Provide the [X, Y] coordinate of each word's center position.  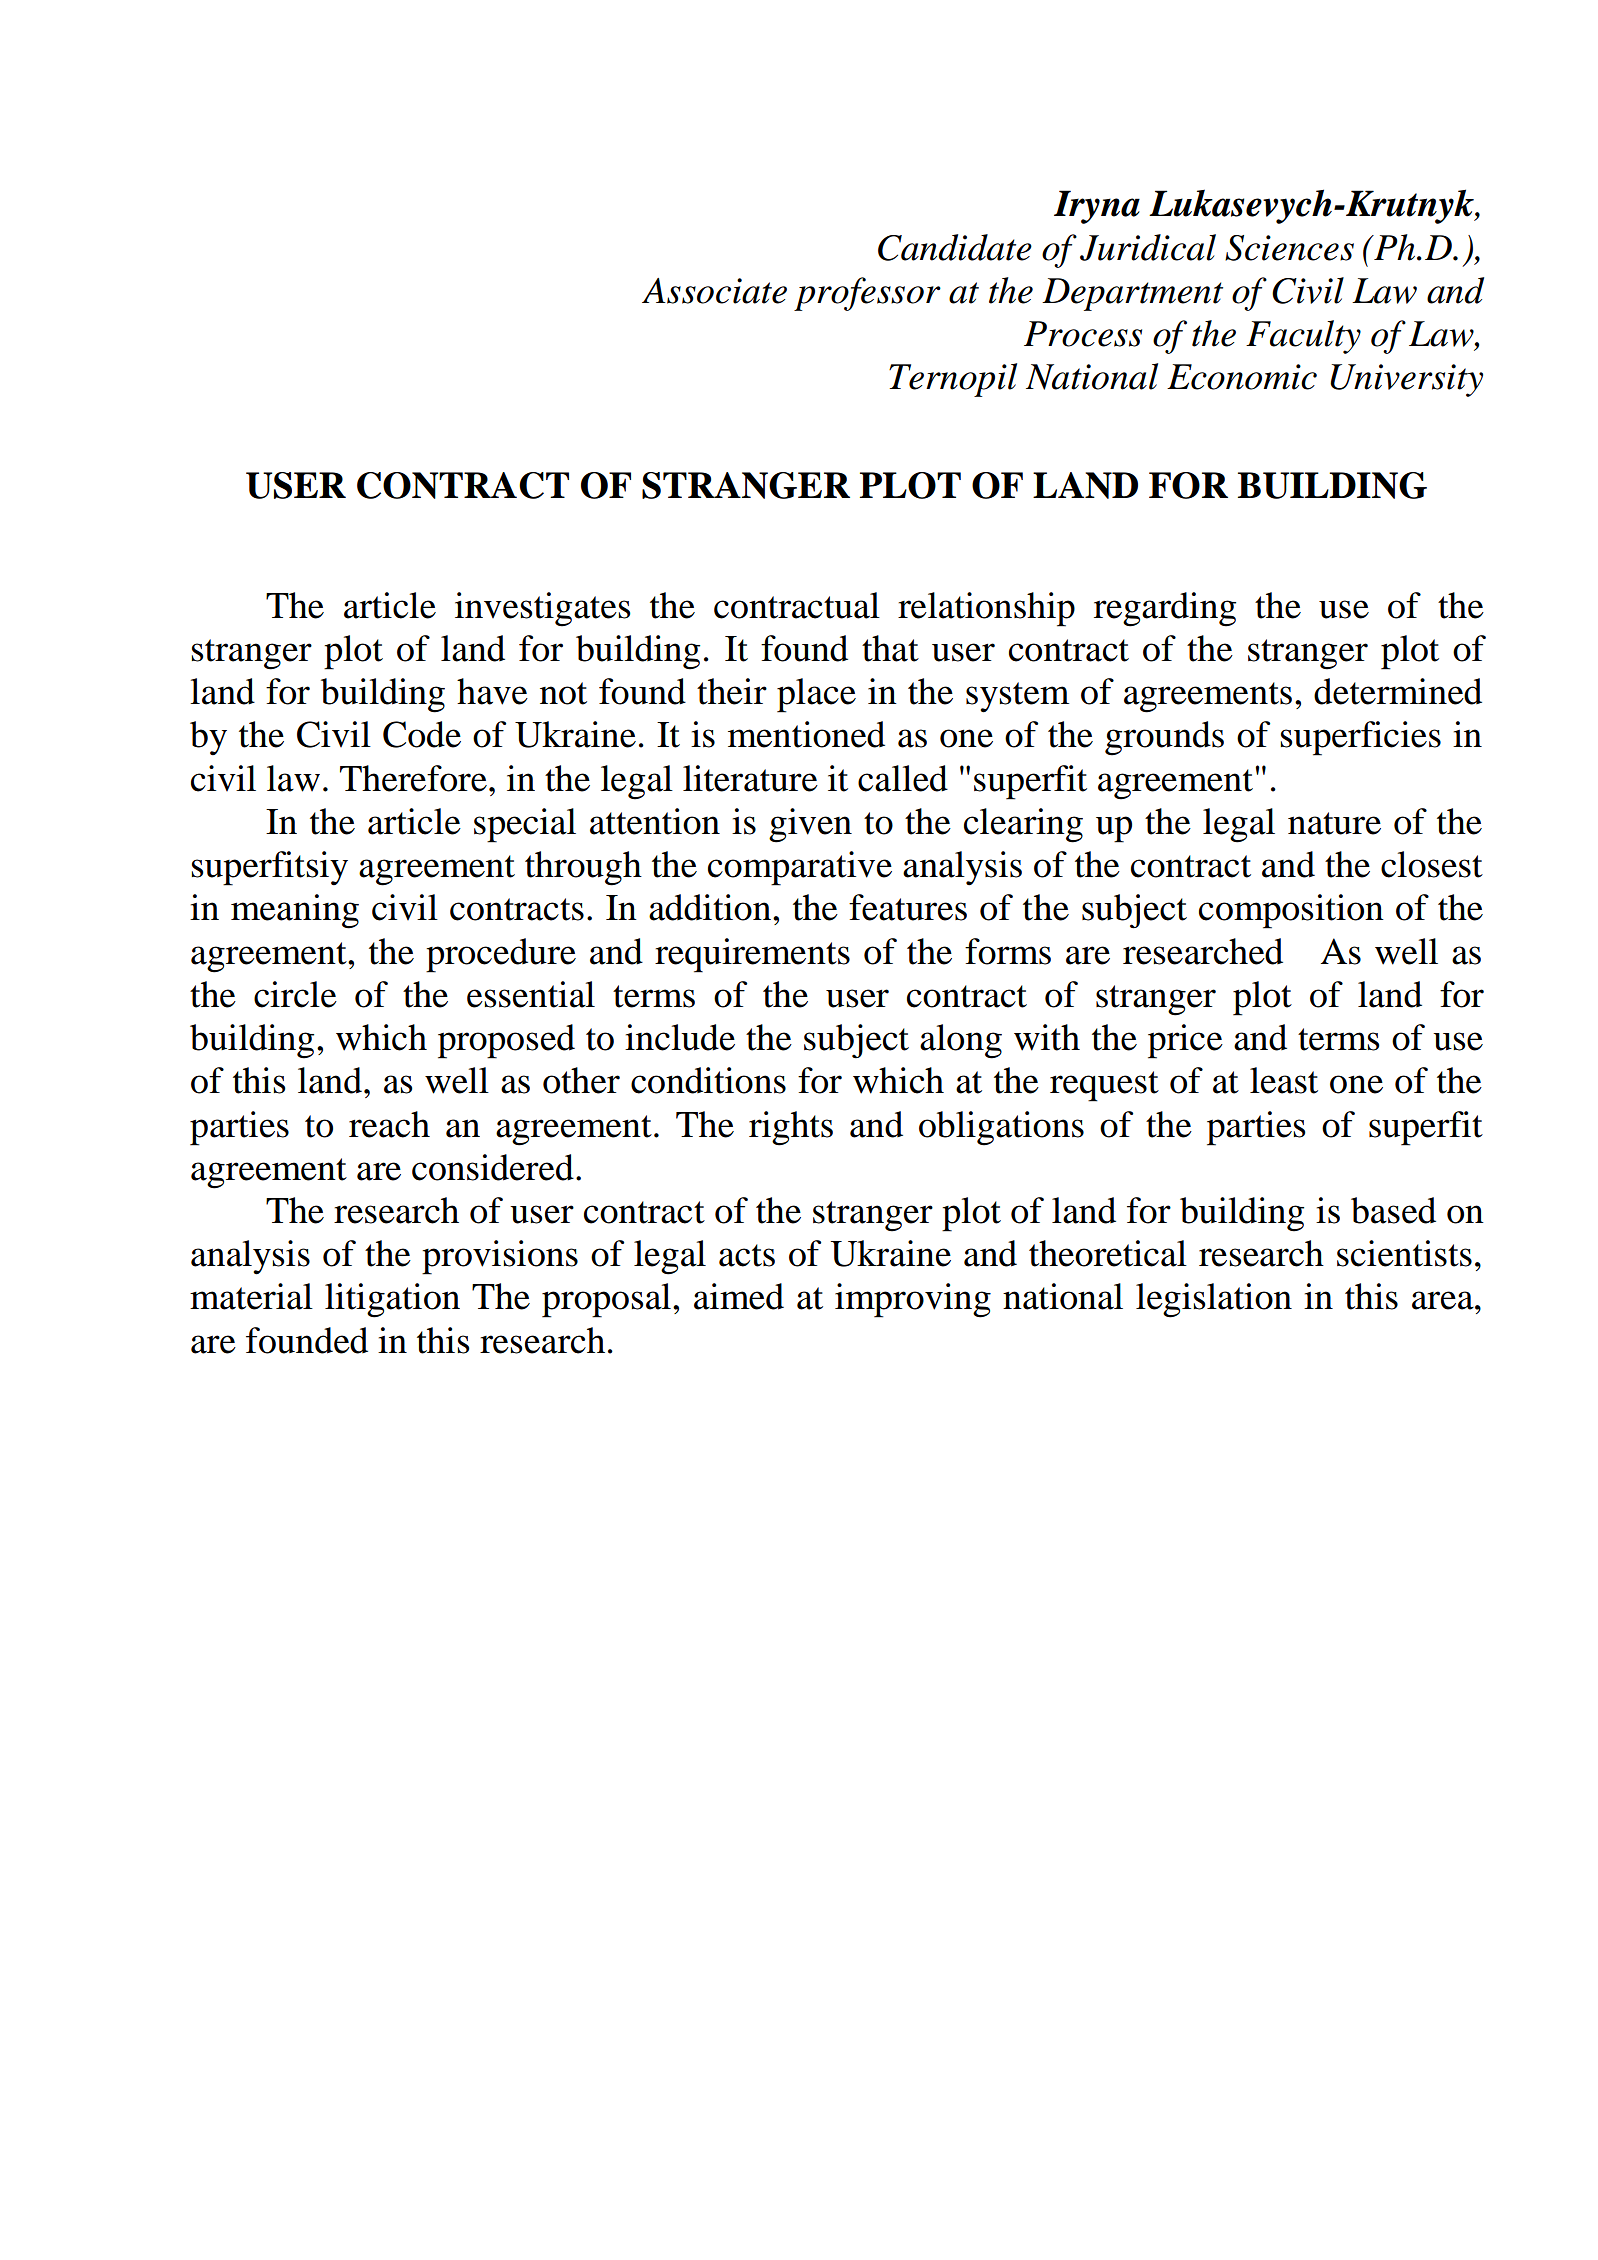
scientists [1404, 1253]
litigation [392, 1300]
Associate [714, 291]
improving [913, 1300]
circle [295, 994]
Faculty [1303, 337]
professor [867, 294]
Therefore [413, 778]
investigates [543, 609]
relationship [986, 609]
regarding [1165, 609]
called [903, 778]
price [1185, 1041]
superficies [1360, 738]
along [961, 1041]
